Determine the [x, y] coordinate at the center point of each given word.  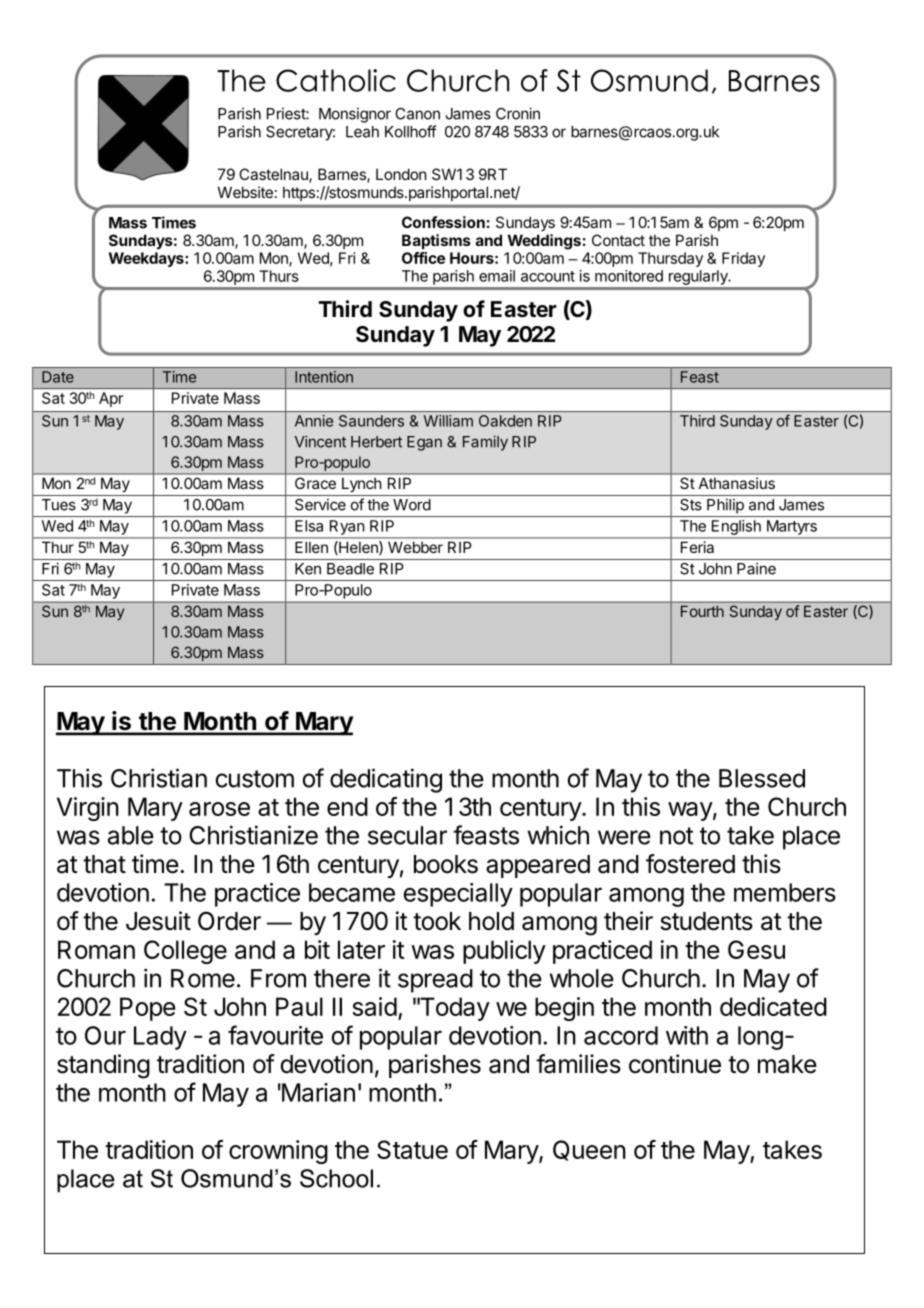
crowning [278, 1152]
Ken [308, 569]
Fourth [702, 611]
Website [245, 192]
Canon [417, 114]
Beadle [350, 569]
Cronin [518, 113]
